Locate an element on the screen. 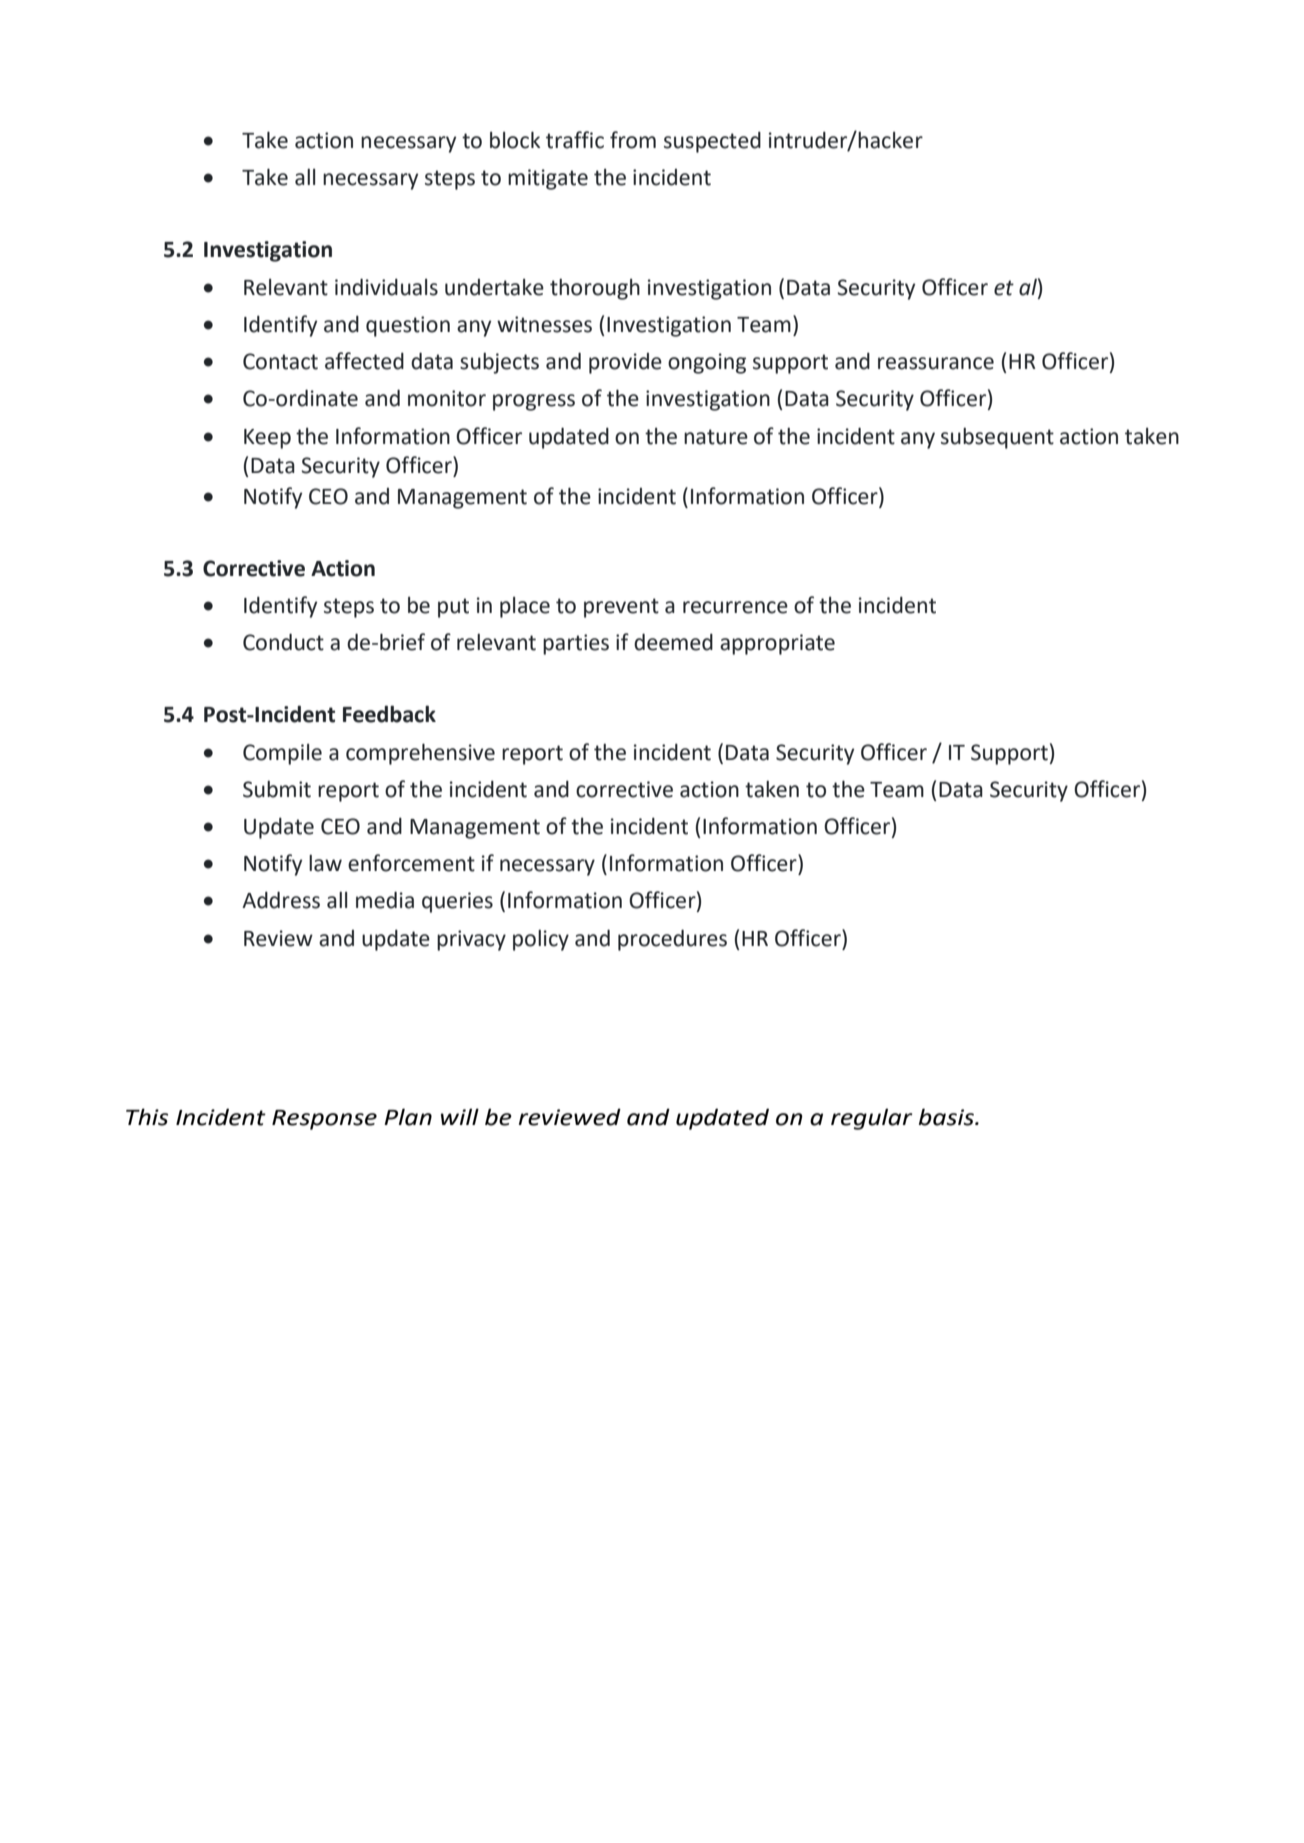 The width and height of the screenshot is (1304, 1843). mitigate is located at coordinates (548, 179).
